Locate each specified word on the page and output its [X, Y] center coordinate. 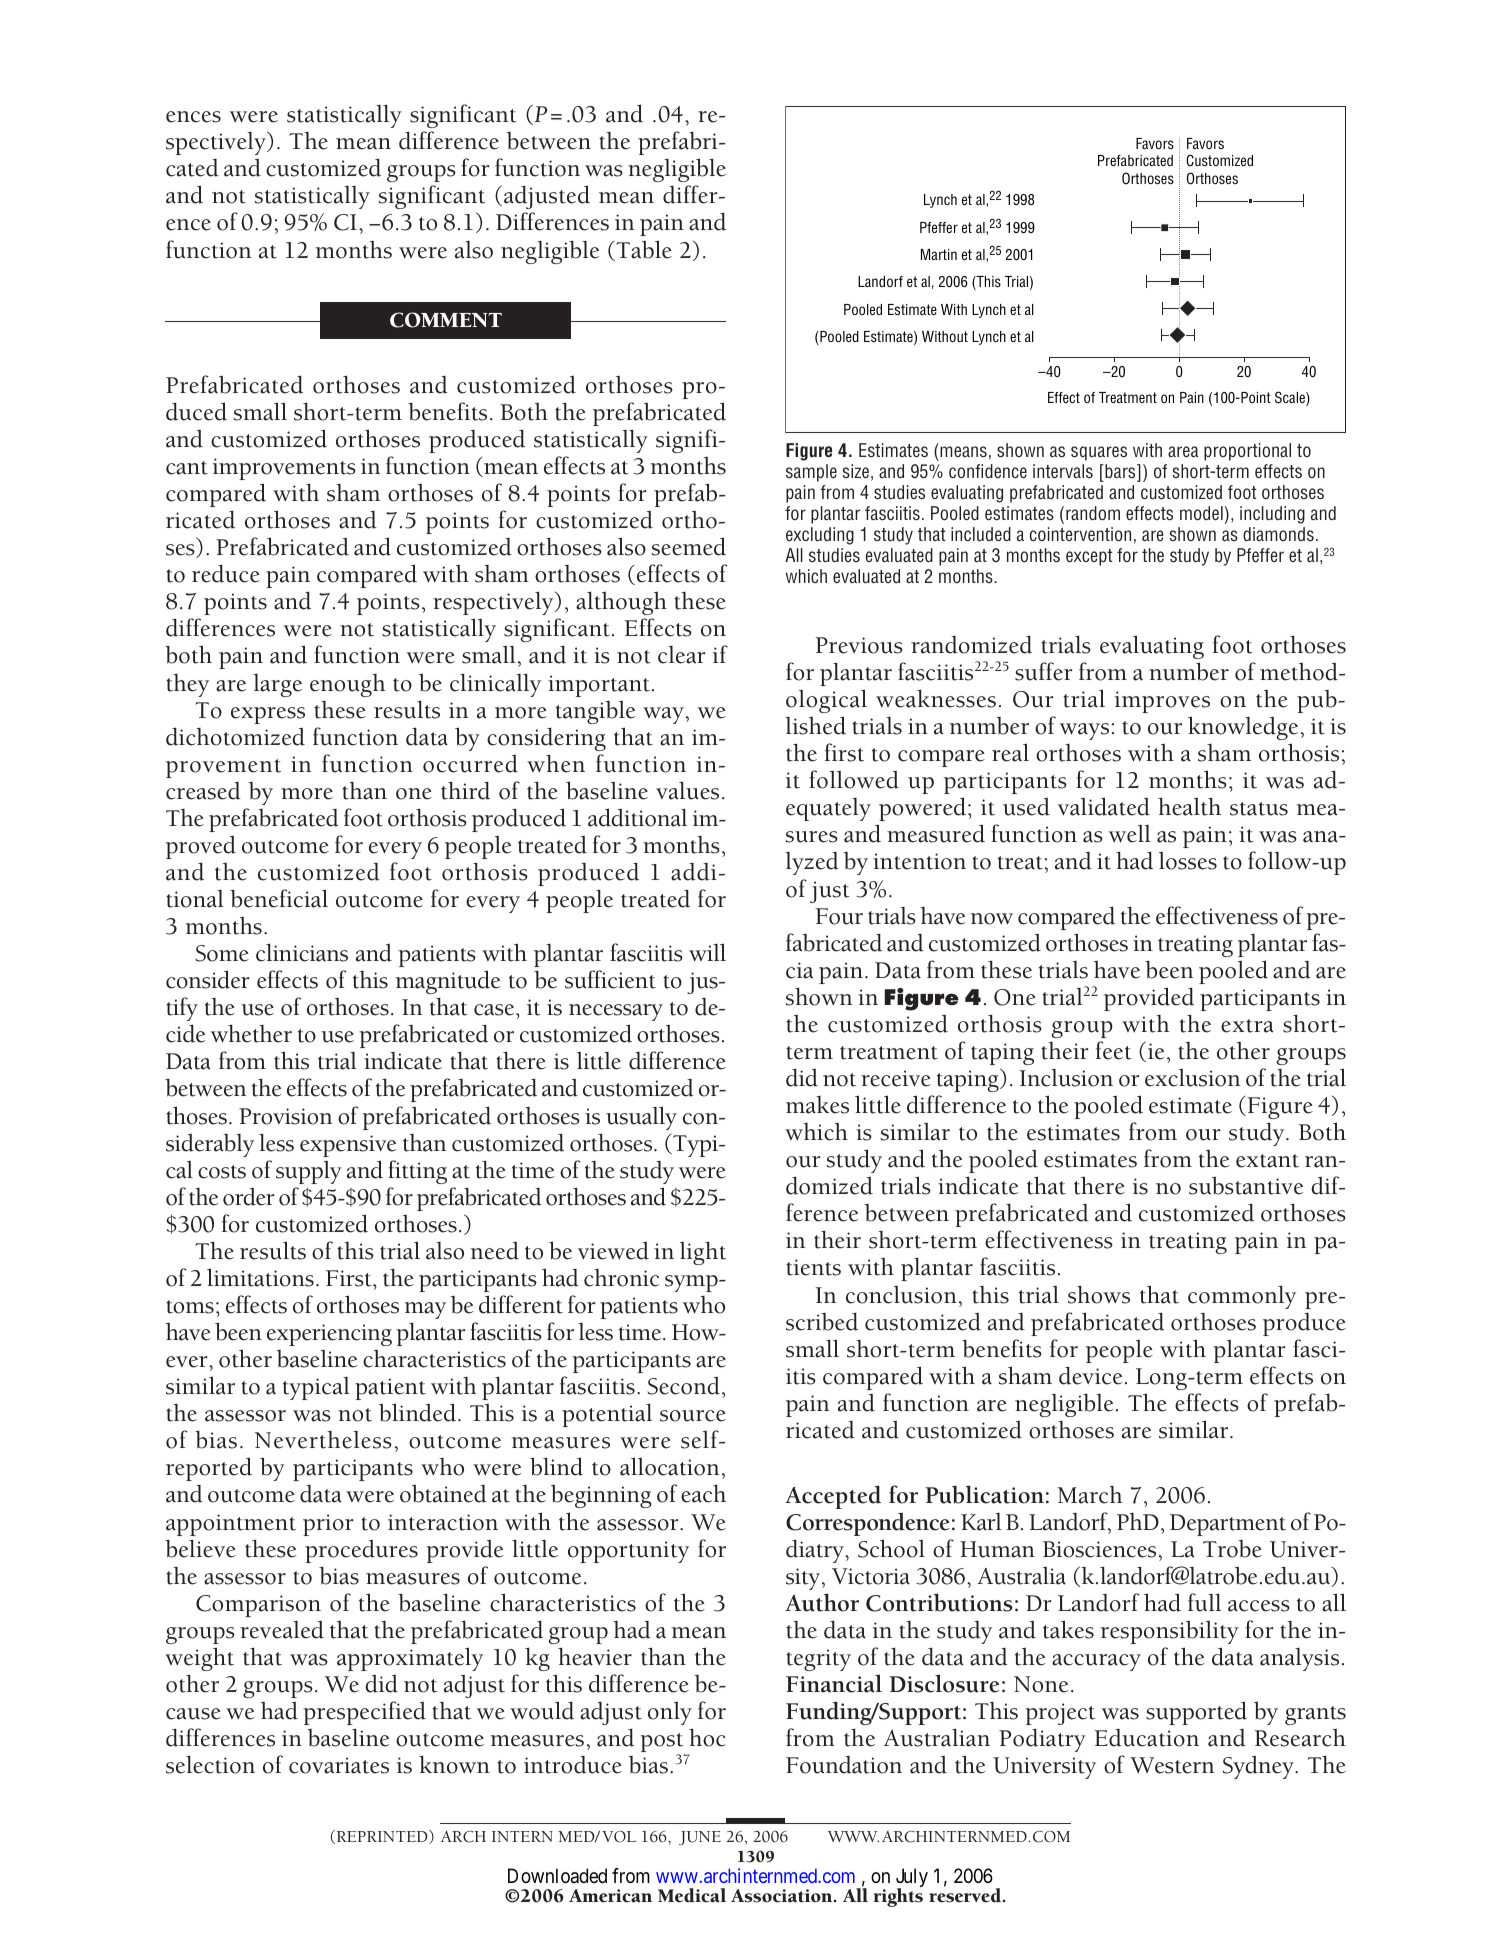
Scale [1291, 398]
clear [681, 655]
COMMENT [446, 320]
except [1089, 557]
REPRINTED [382, 1837]
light [703, 1253]
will [707, 952]
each [703, 1493]
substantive [1246, 1185]
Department [1228, 1525]
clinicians [302, 952]
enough [347, 685]
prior [328, 1525]
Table [643, 250]
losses [1188, 861]
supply [309, 1172]
